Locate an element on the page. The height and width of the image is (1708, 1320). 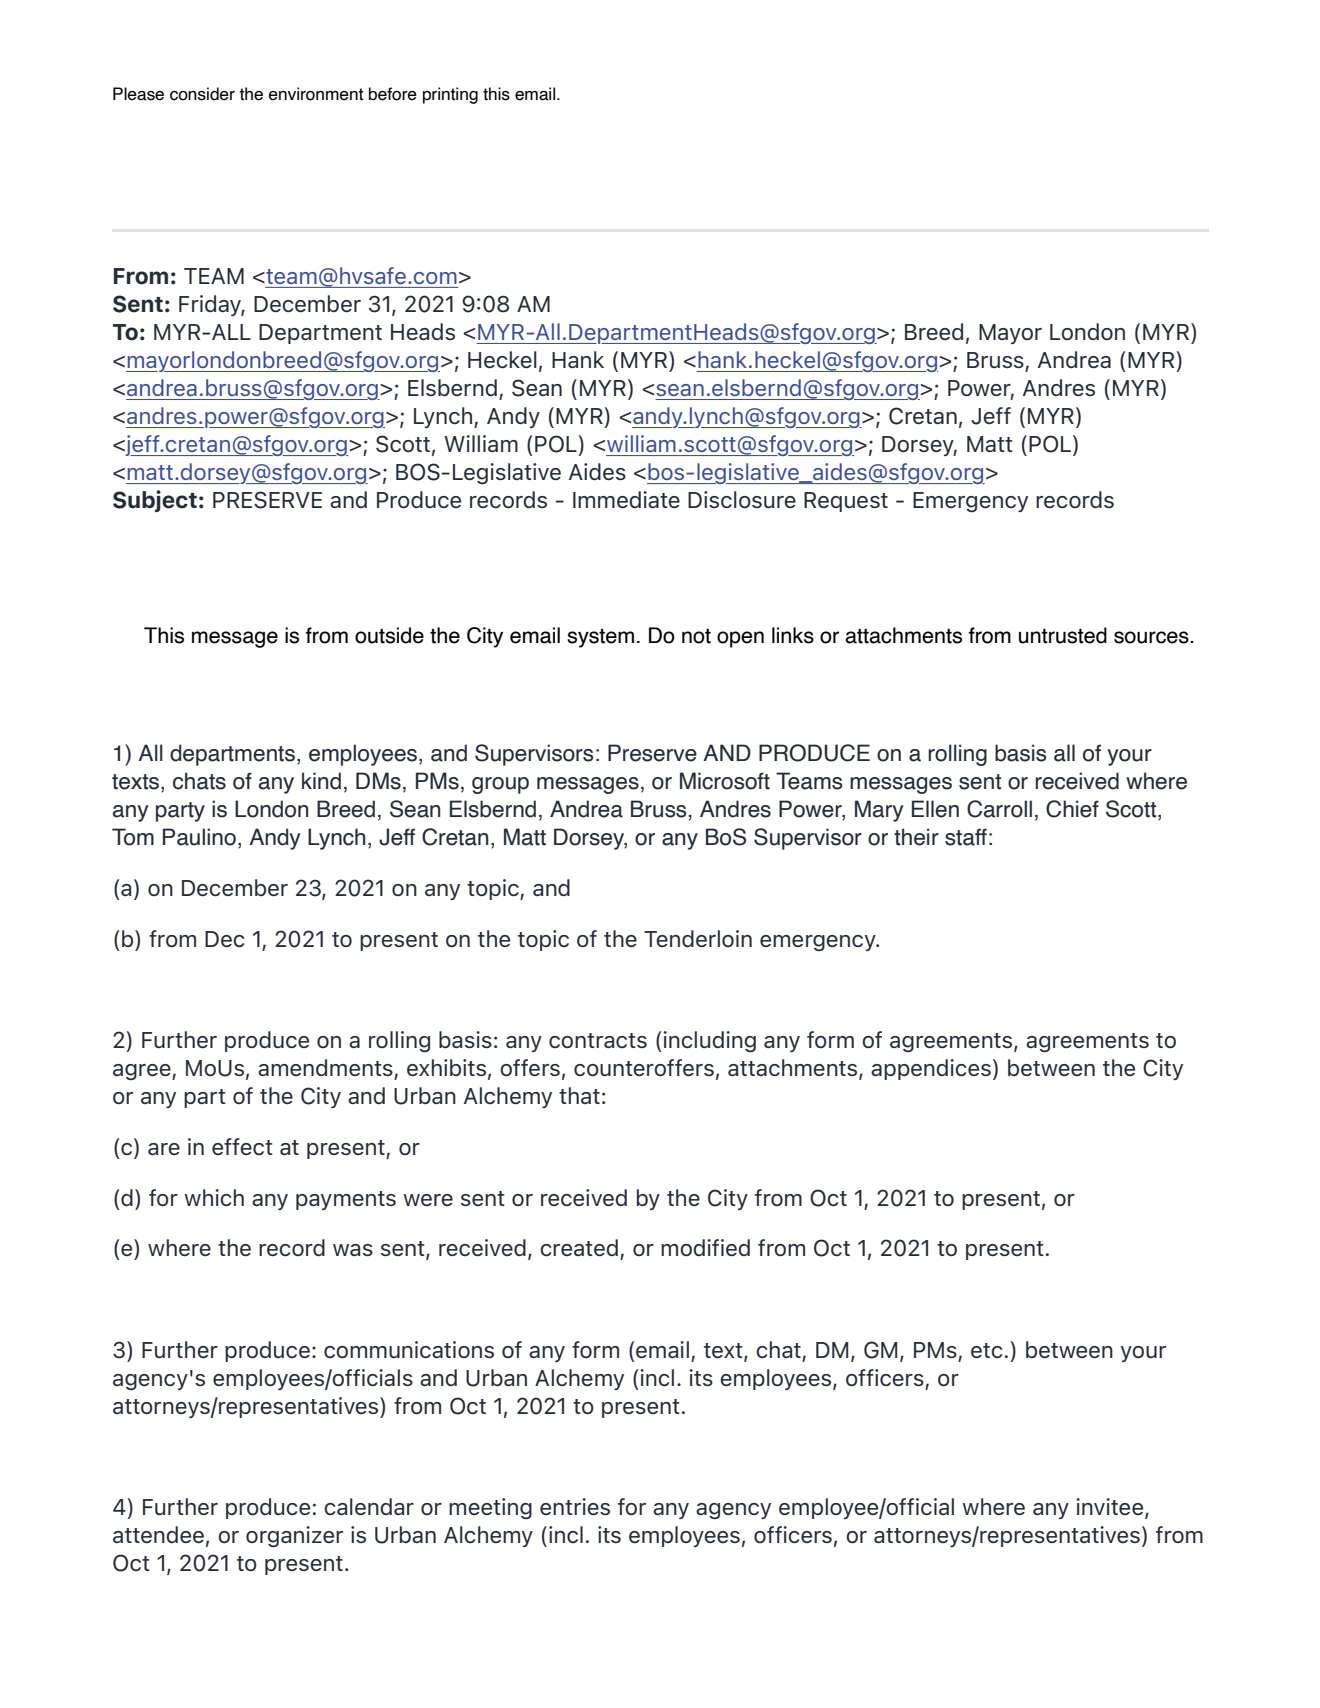
consider is located at coordinates (202, 94).
